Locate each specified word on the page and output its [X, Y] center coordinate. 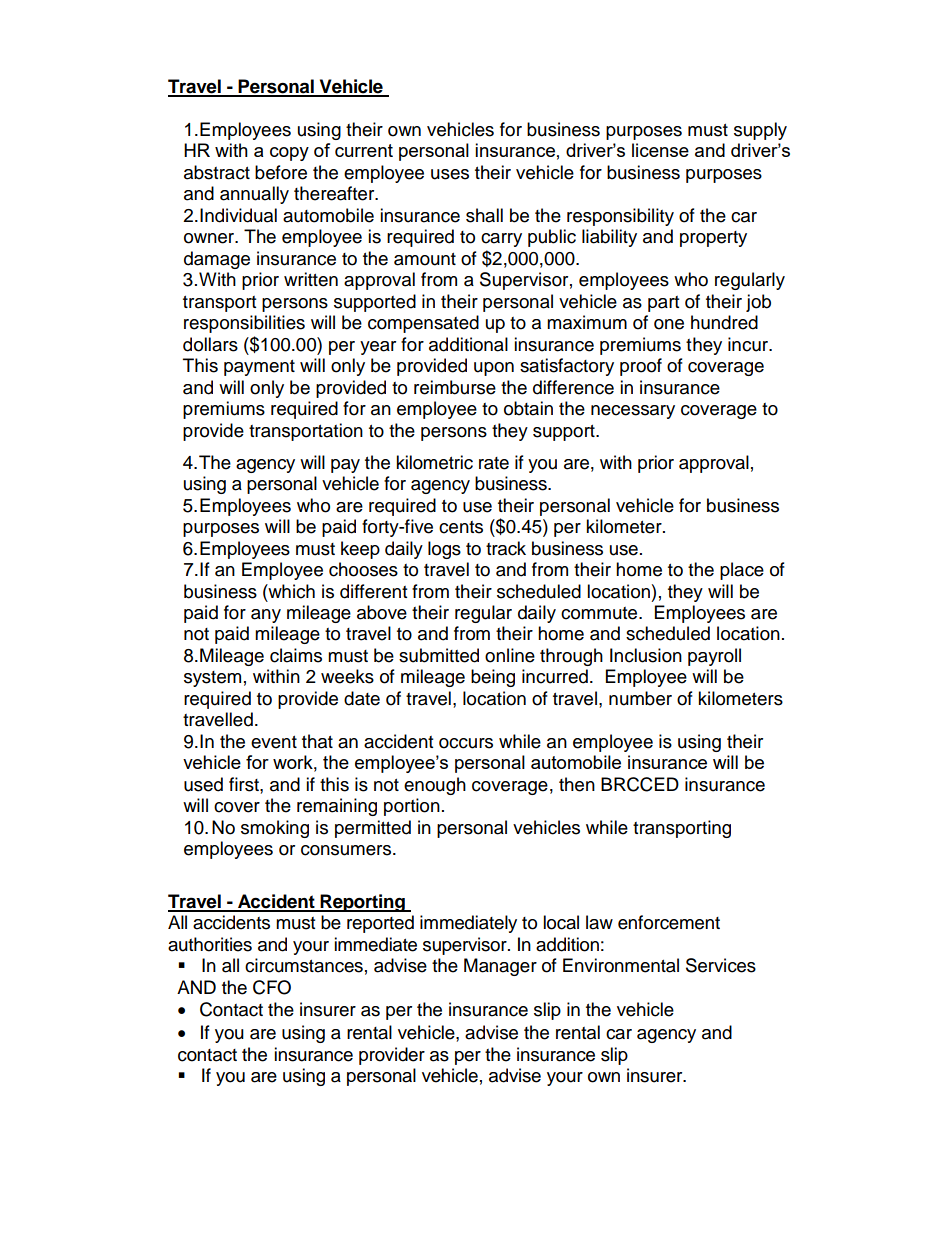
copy [289, 154]
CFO [272, 987]
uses [450, 174]
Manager [500, 967]
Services [721, 965]
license [660, 150]
